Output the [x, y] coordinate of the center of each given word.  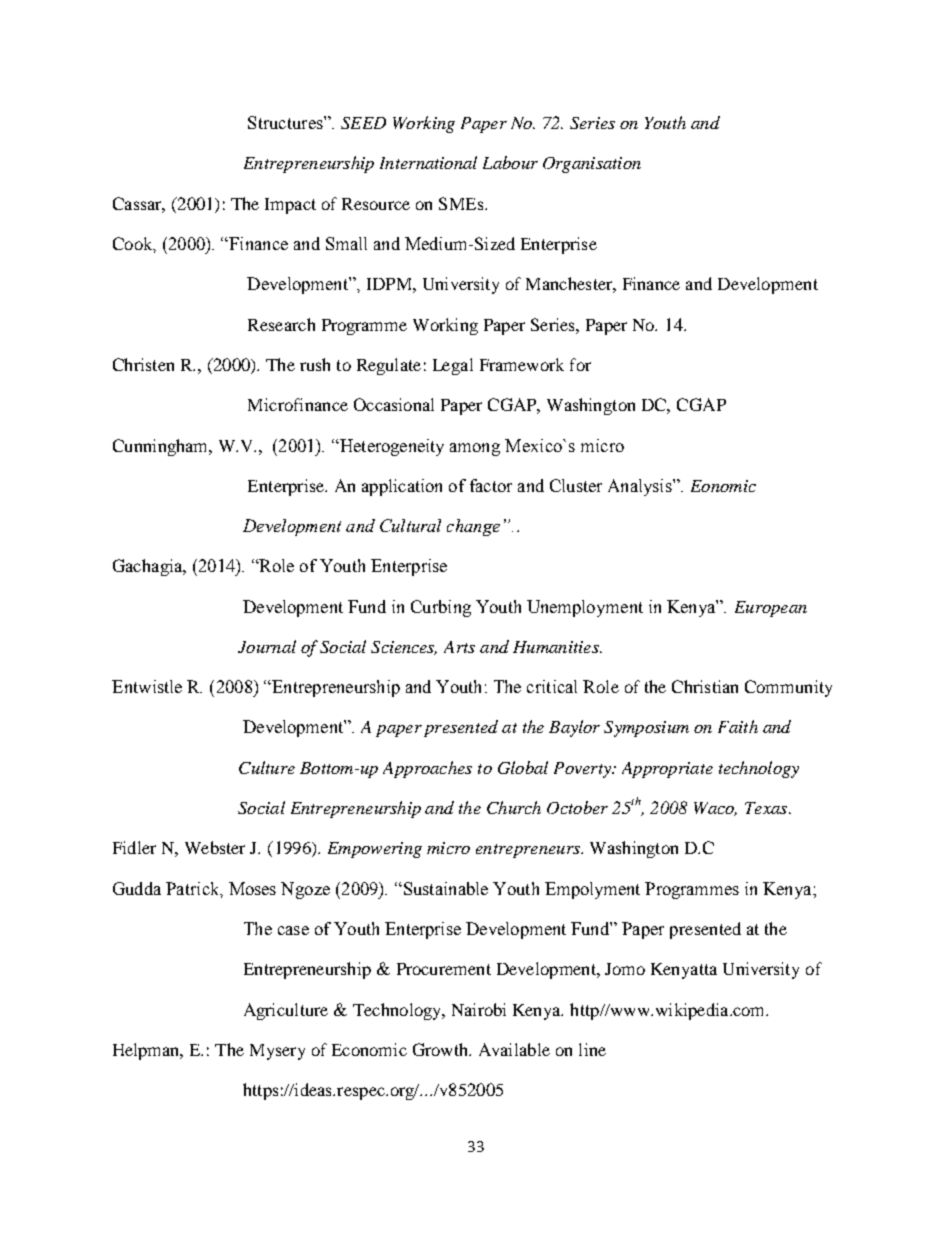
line [592, 1049]
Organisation [592, 165]
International [428, 162]
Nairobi [479, 1009]
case [293, 930]
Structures [286, 122]
